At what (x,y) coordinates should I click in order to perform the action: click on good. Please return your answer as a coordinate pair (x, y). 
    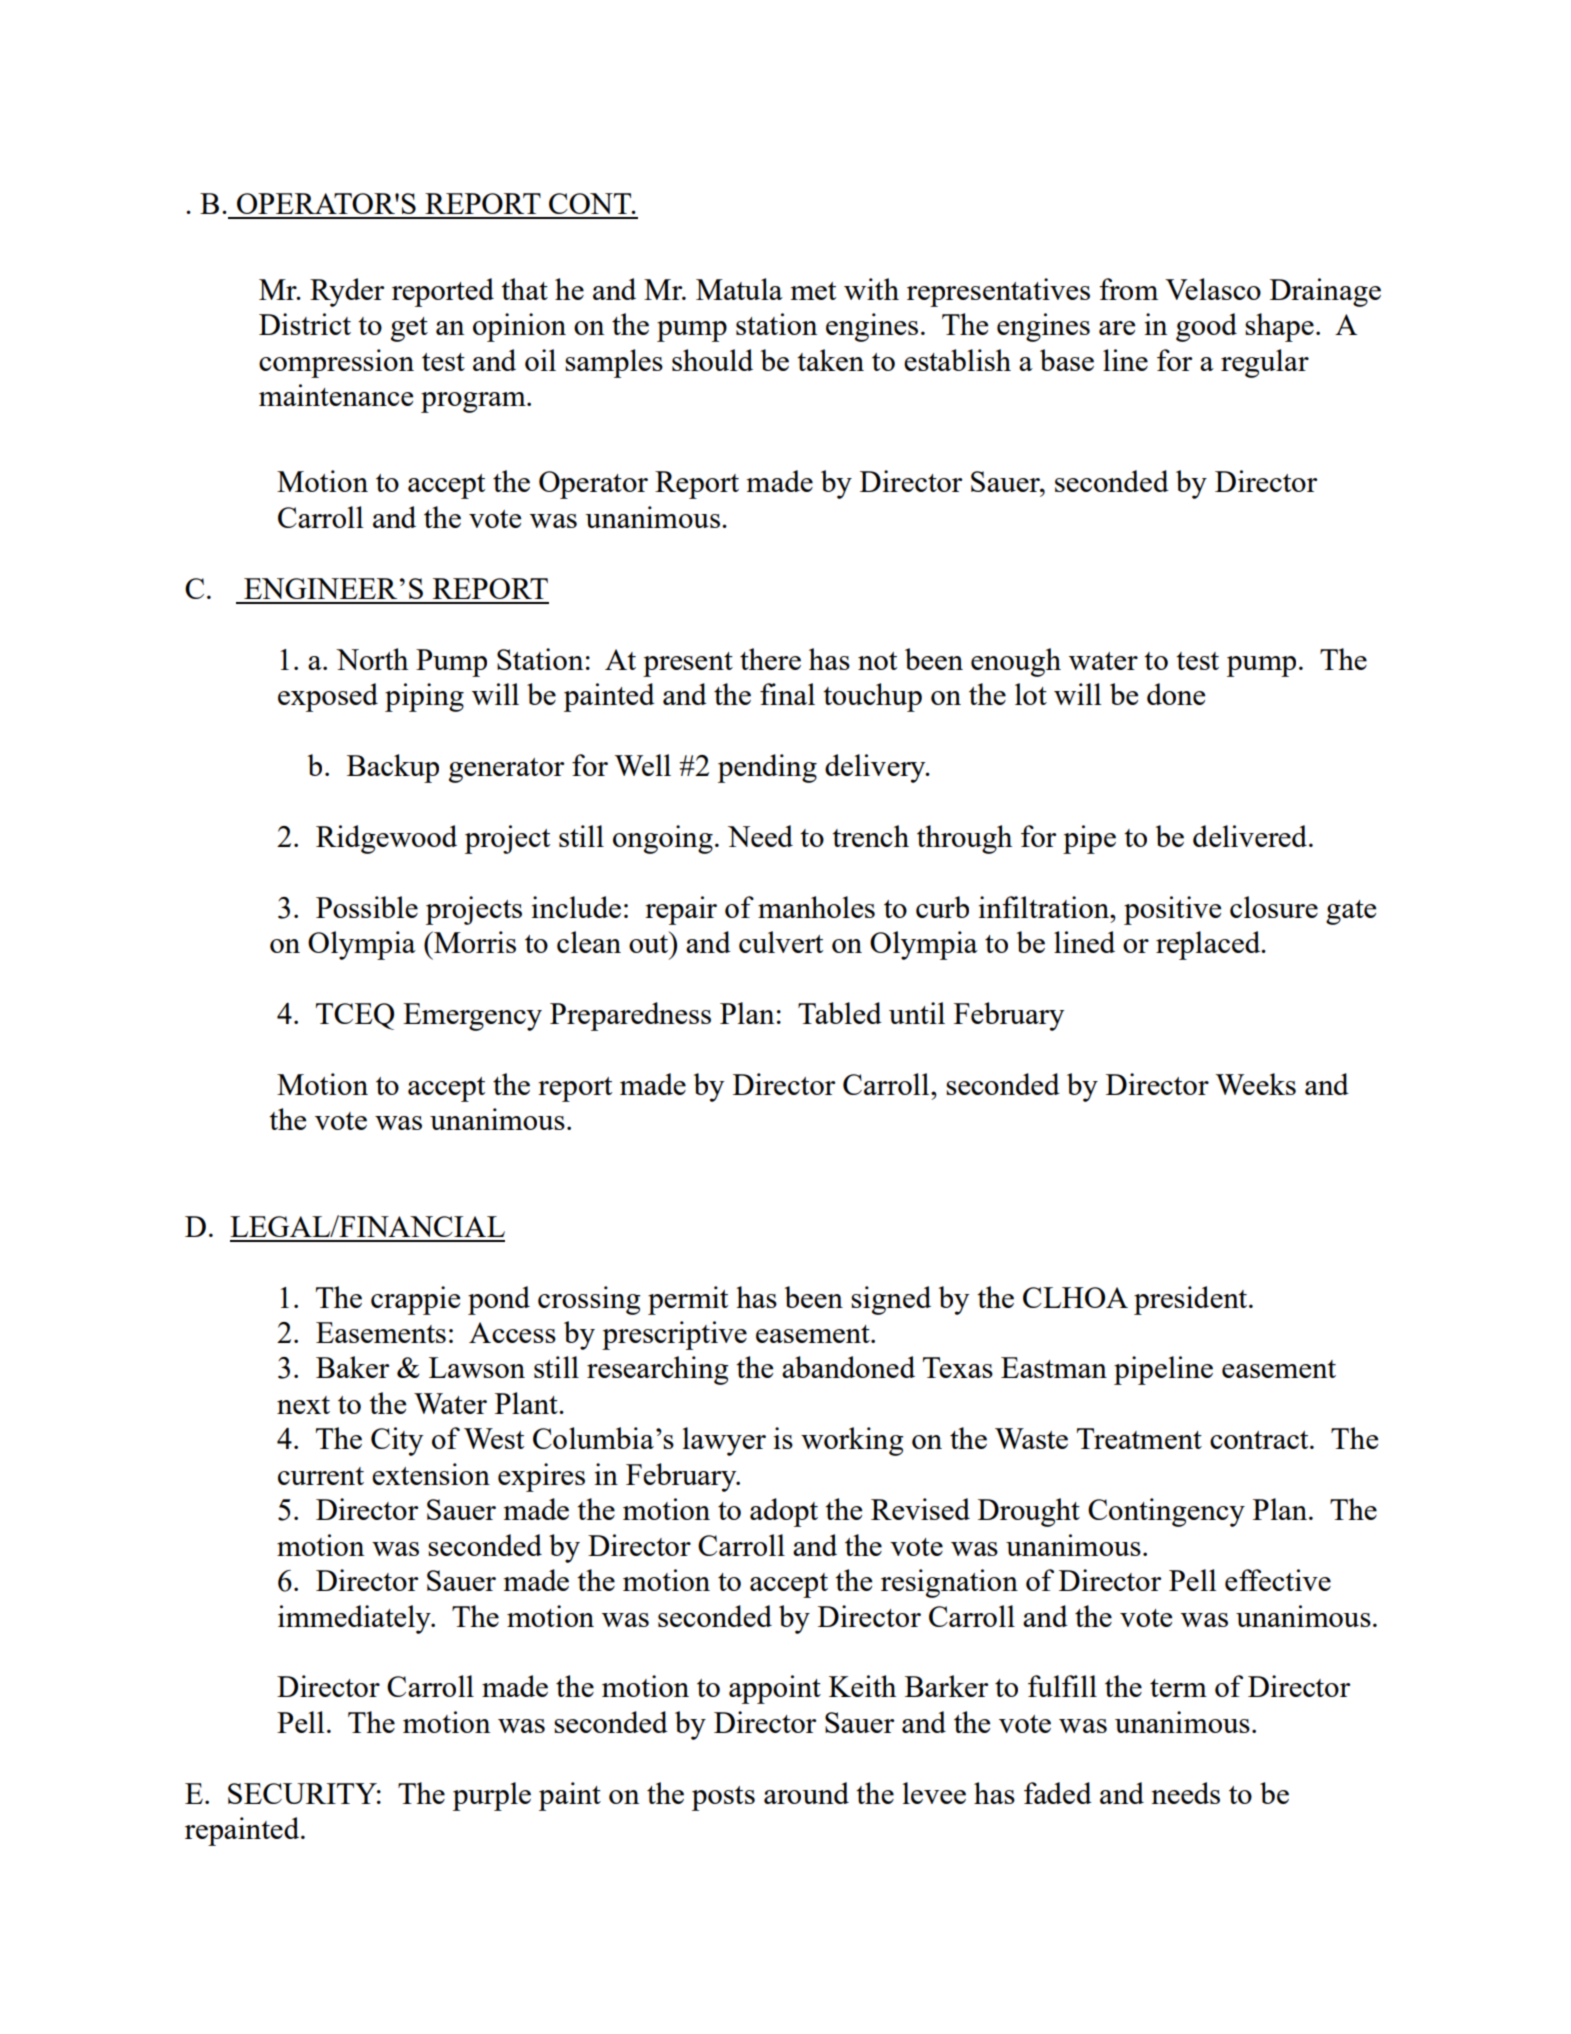
    Looking at the image, I should click on (1206, 327).
